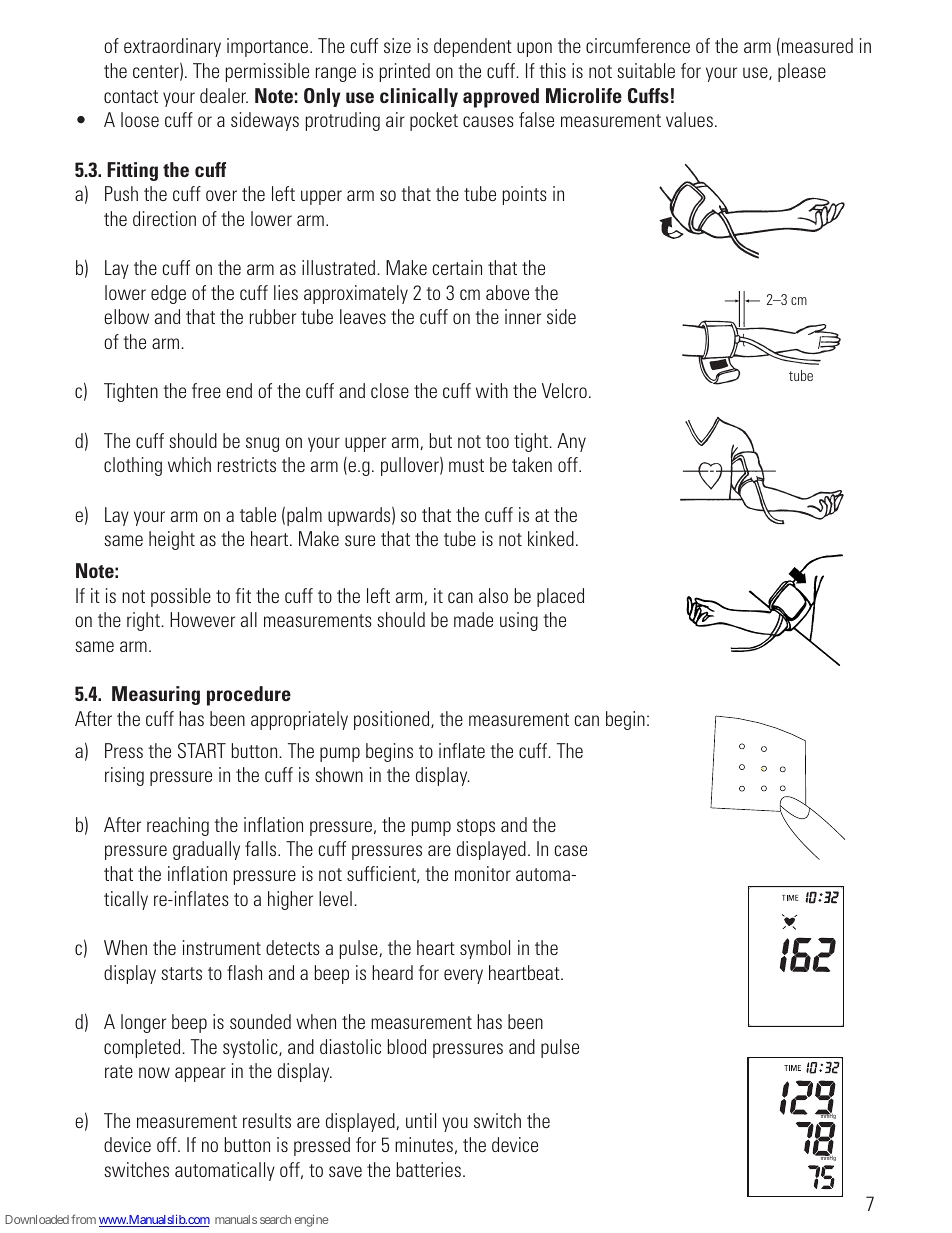 The image size is (952, 1233). Describe the element at coordinates (560, 597) in the screenshot. I see `placed` at that location.
